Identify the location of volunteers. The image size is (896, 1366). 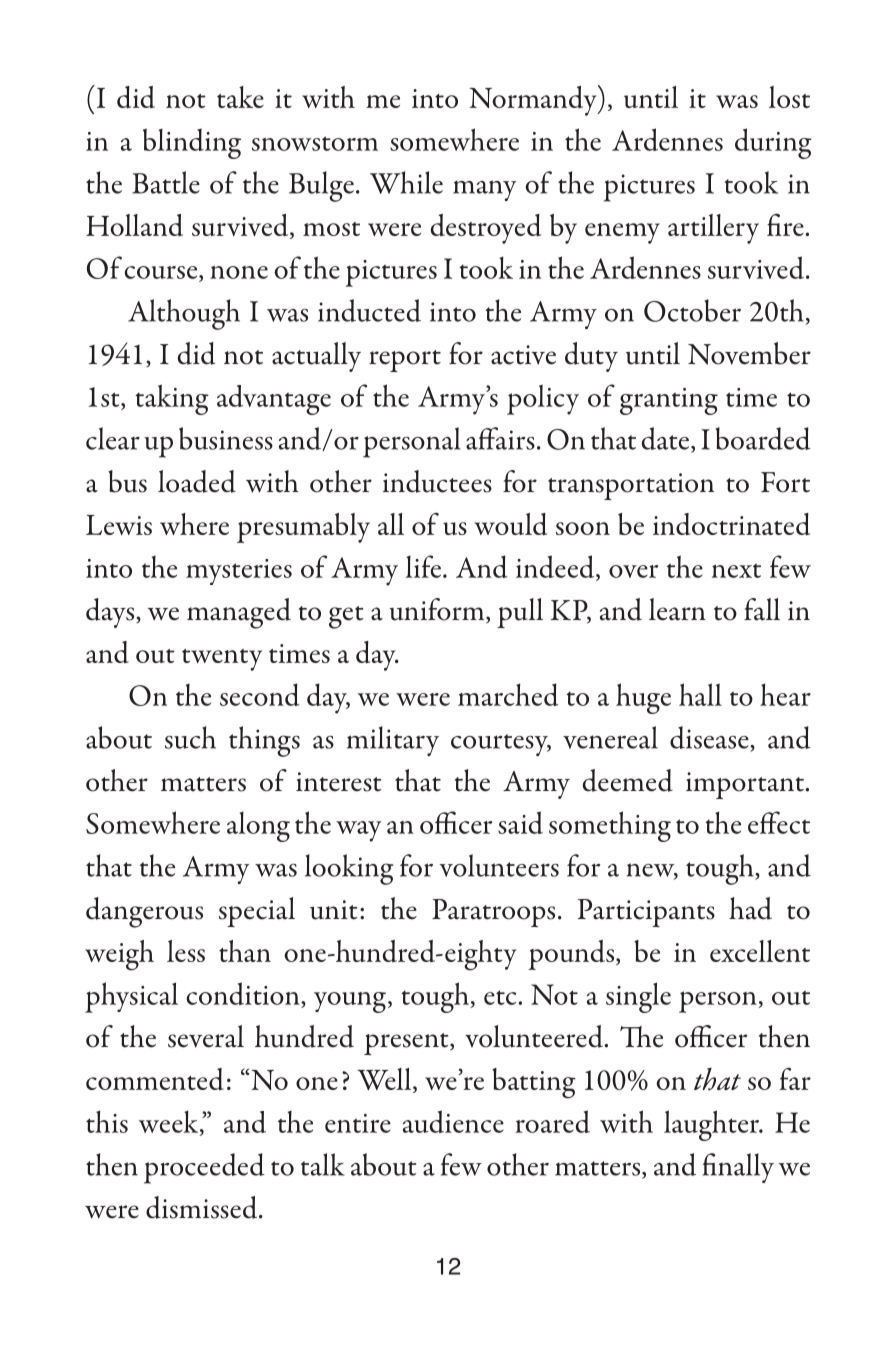
(499, 865).
